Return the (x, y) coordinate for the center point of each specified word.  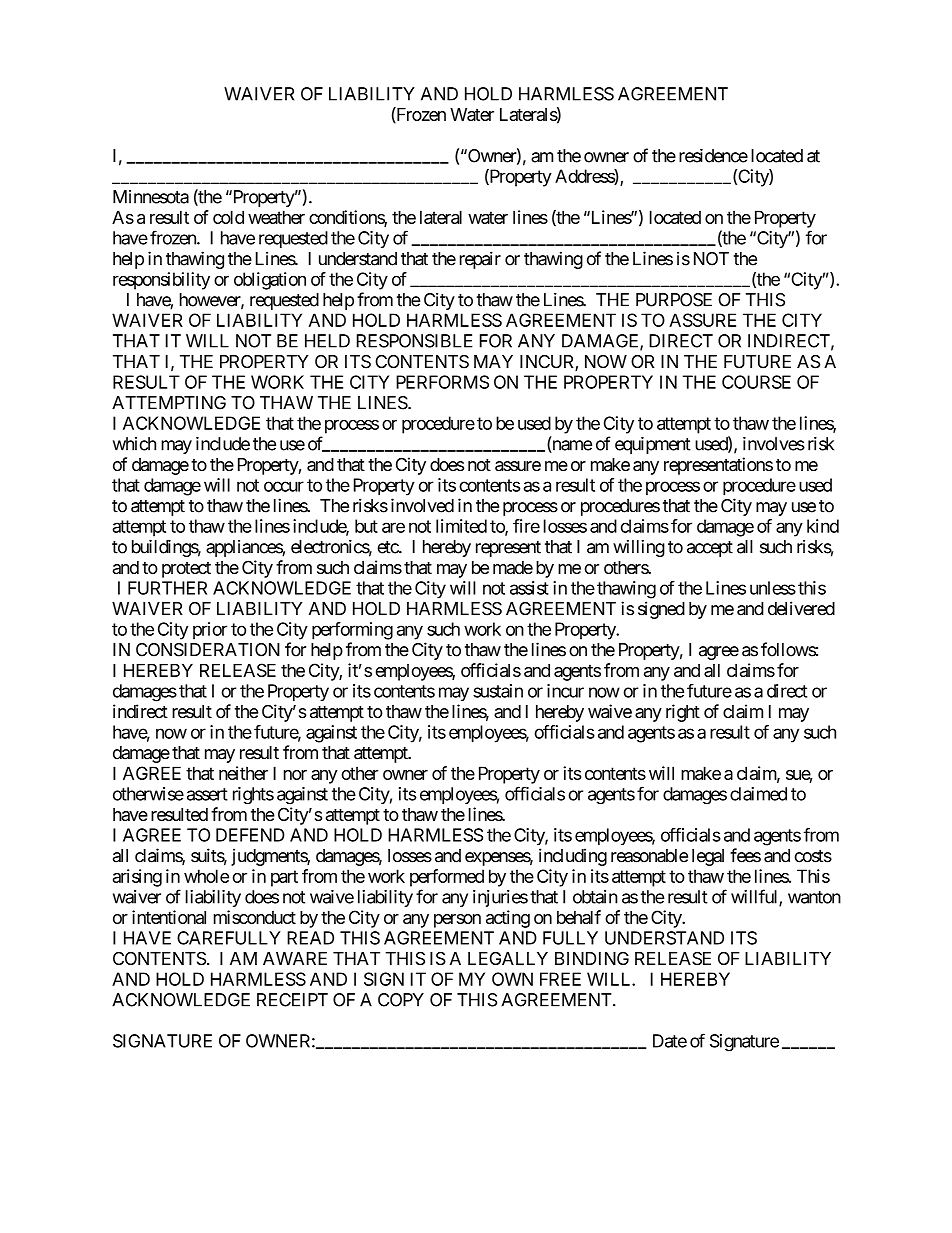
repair (480, 260)
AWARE (295, 958)
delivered (801, 608)
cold (228, 217)
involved (422, 505)
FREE (560, 979)
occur (284, 486)
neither (243, 773)
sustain (498, 691)
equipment (653, 445)
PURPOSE (674, 300)
